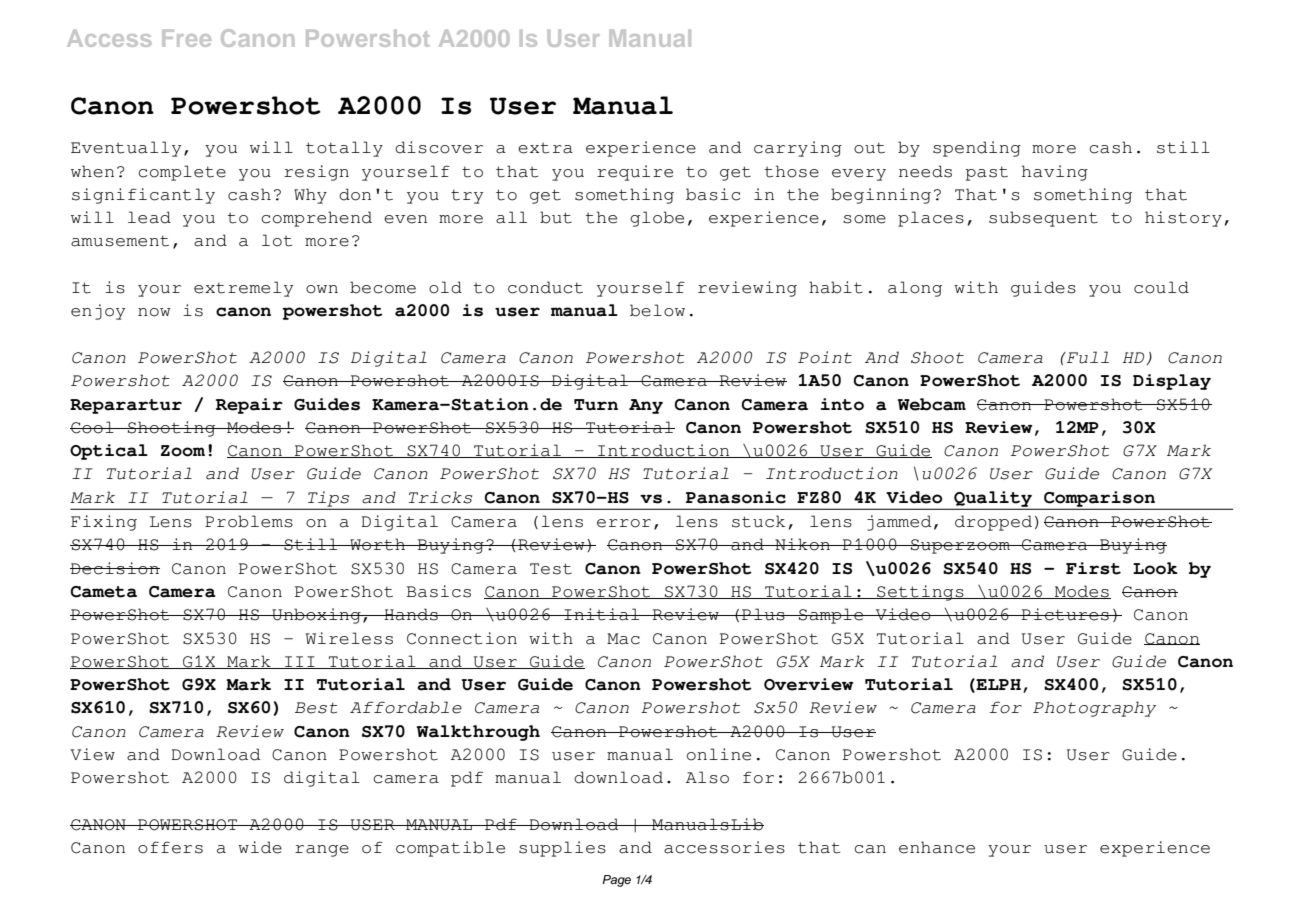  I want to click on Comparison, so click(1099, 500).
